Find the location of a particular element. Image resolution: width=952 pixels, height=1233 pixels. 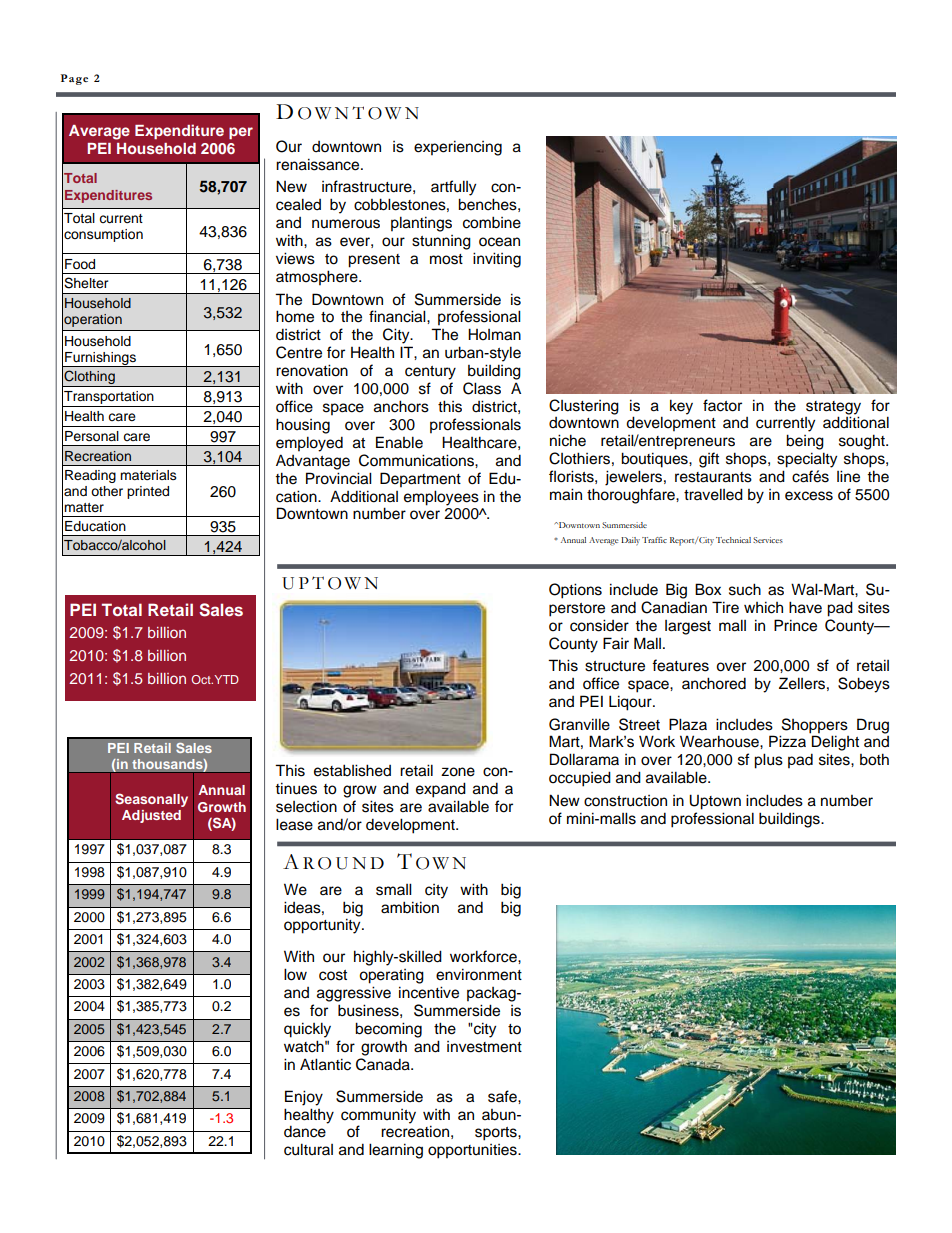

experiencing is located at coordinates (458, 148).
